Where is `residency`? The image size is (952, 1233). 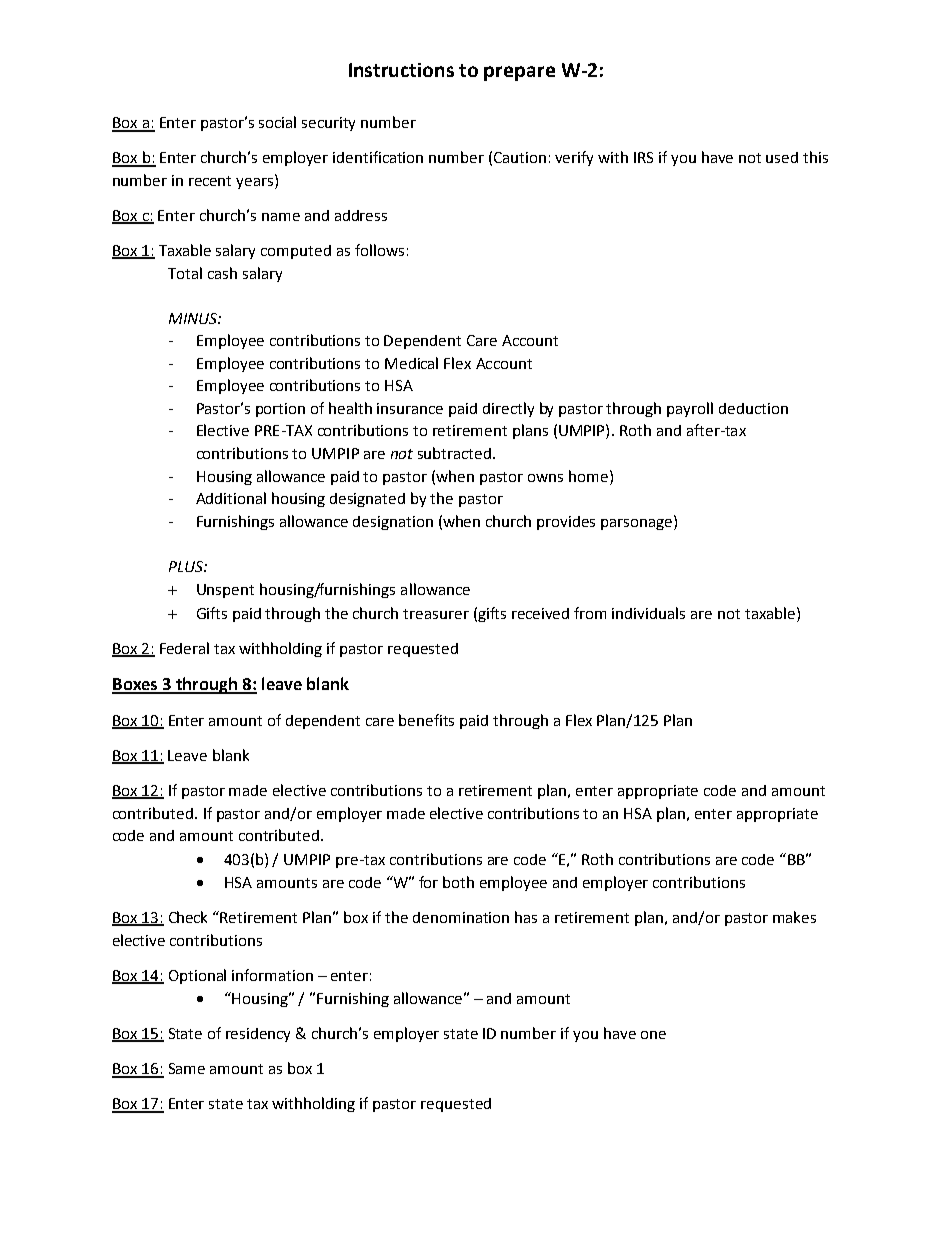
residency is located at coordinates (258, 1035).
